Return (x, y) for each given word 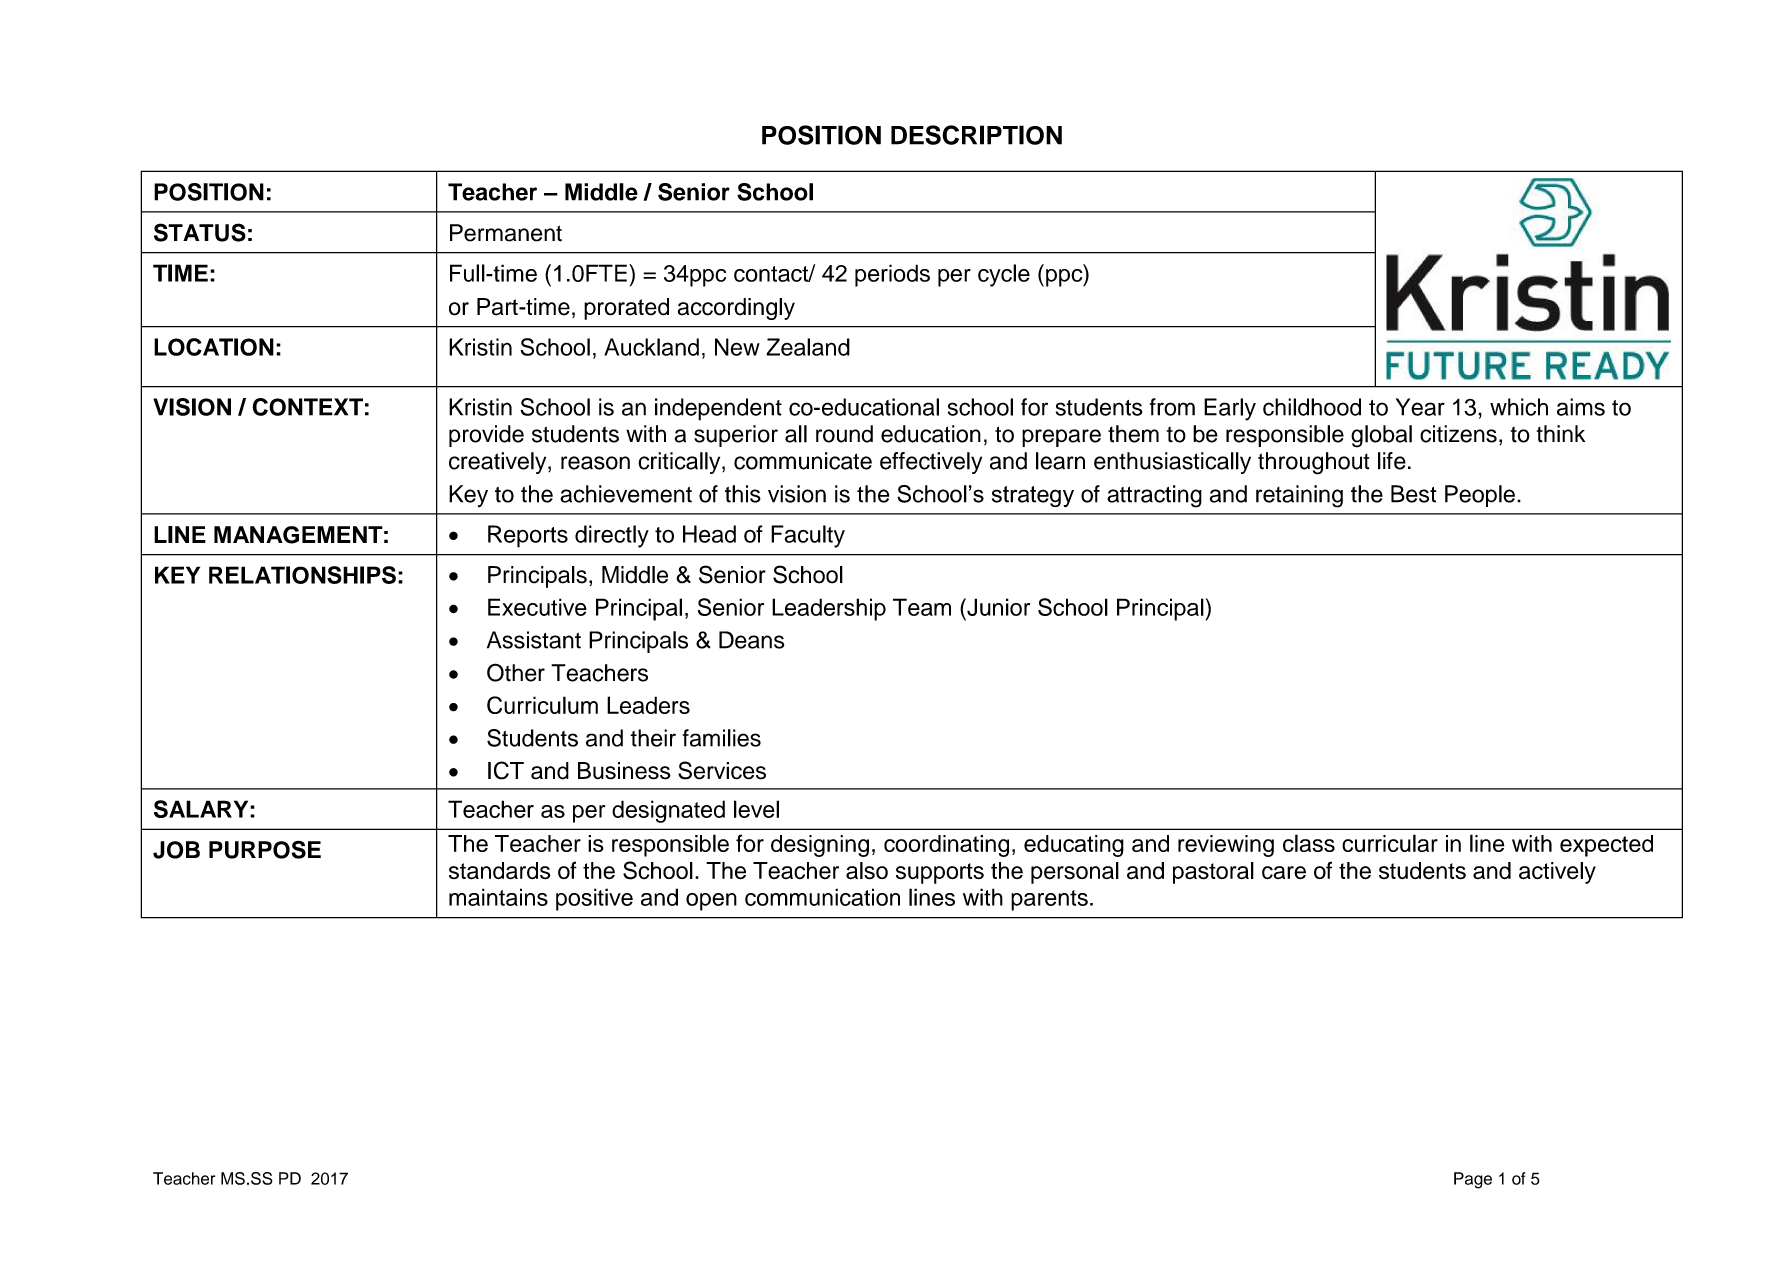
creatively (499, 463)
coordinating (946, 846)
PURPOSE (265, 849)
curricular (1390, 843)
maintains (498, 897)
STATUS (200, 232)
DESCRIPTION (976, 135)
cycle (1004, 275)
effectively (931, 463)
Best (1413, 494)
